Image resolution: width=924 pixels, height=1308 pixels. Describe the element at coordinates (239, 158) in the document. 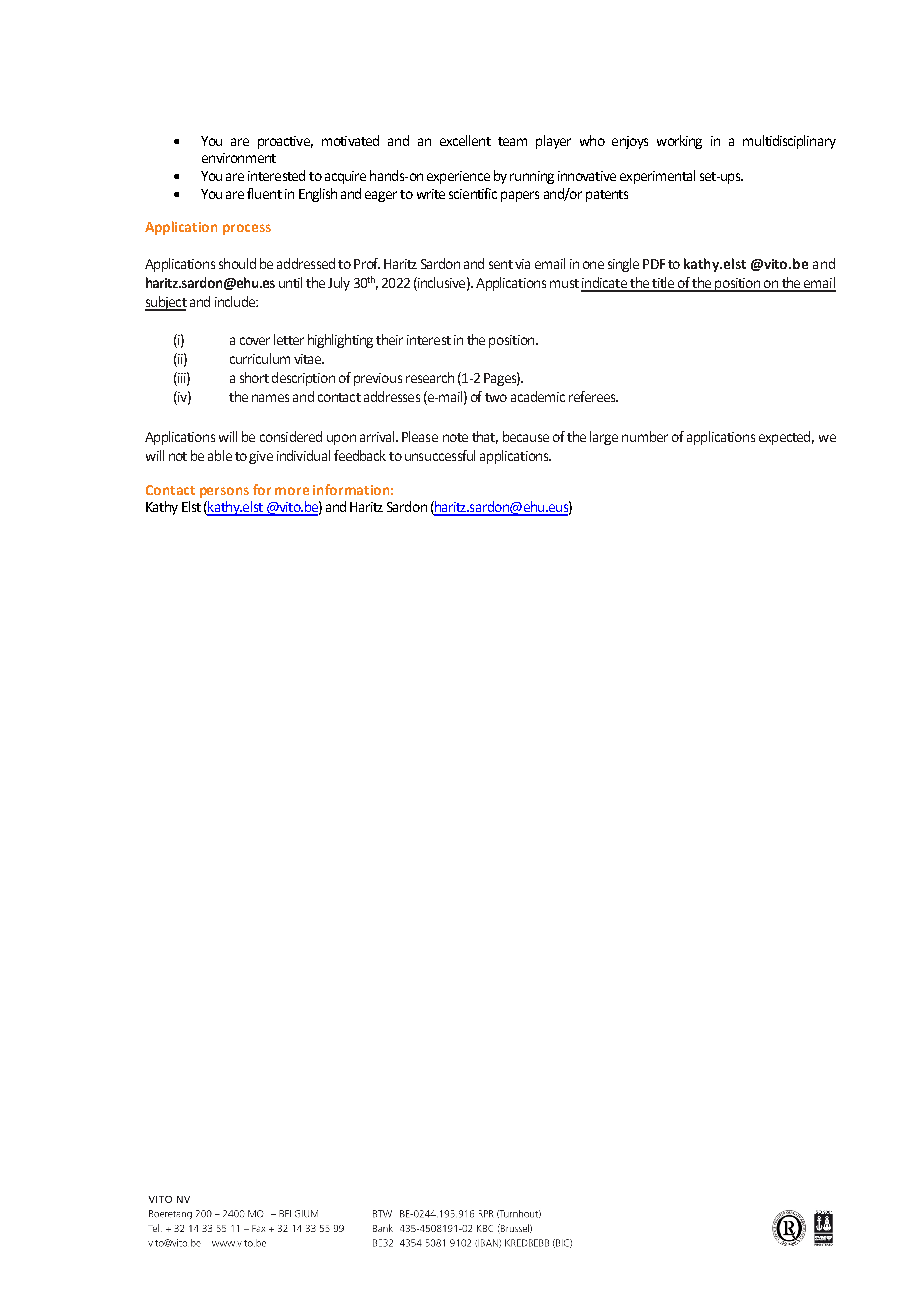

I see `environment` at that location.
